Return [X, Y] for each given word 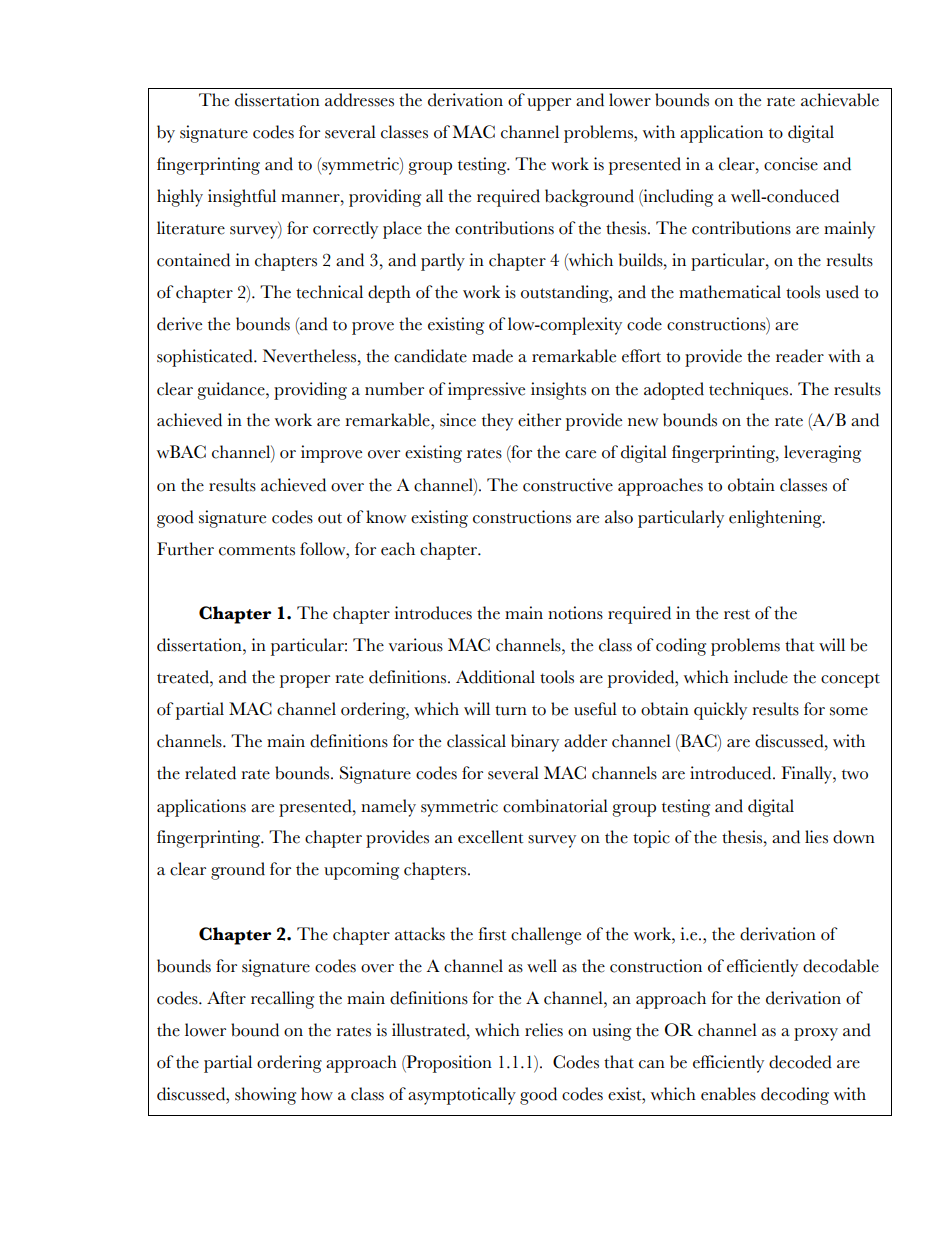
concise [791, 164]
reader [800, 356]
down [854, 837]
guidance [232, 391]
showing [265, 1096]
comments [257, 550]
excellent [491, 837]
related [210, 773]
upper [549, 104]
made [492, 356]
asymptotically [462, 1096]
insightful [242, 198]
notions [575, 613]
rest [737, 614]
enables [728, 1094]
